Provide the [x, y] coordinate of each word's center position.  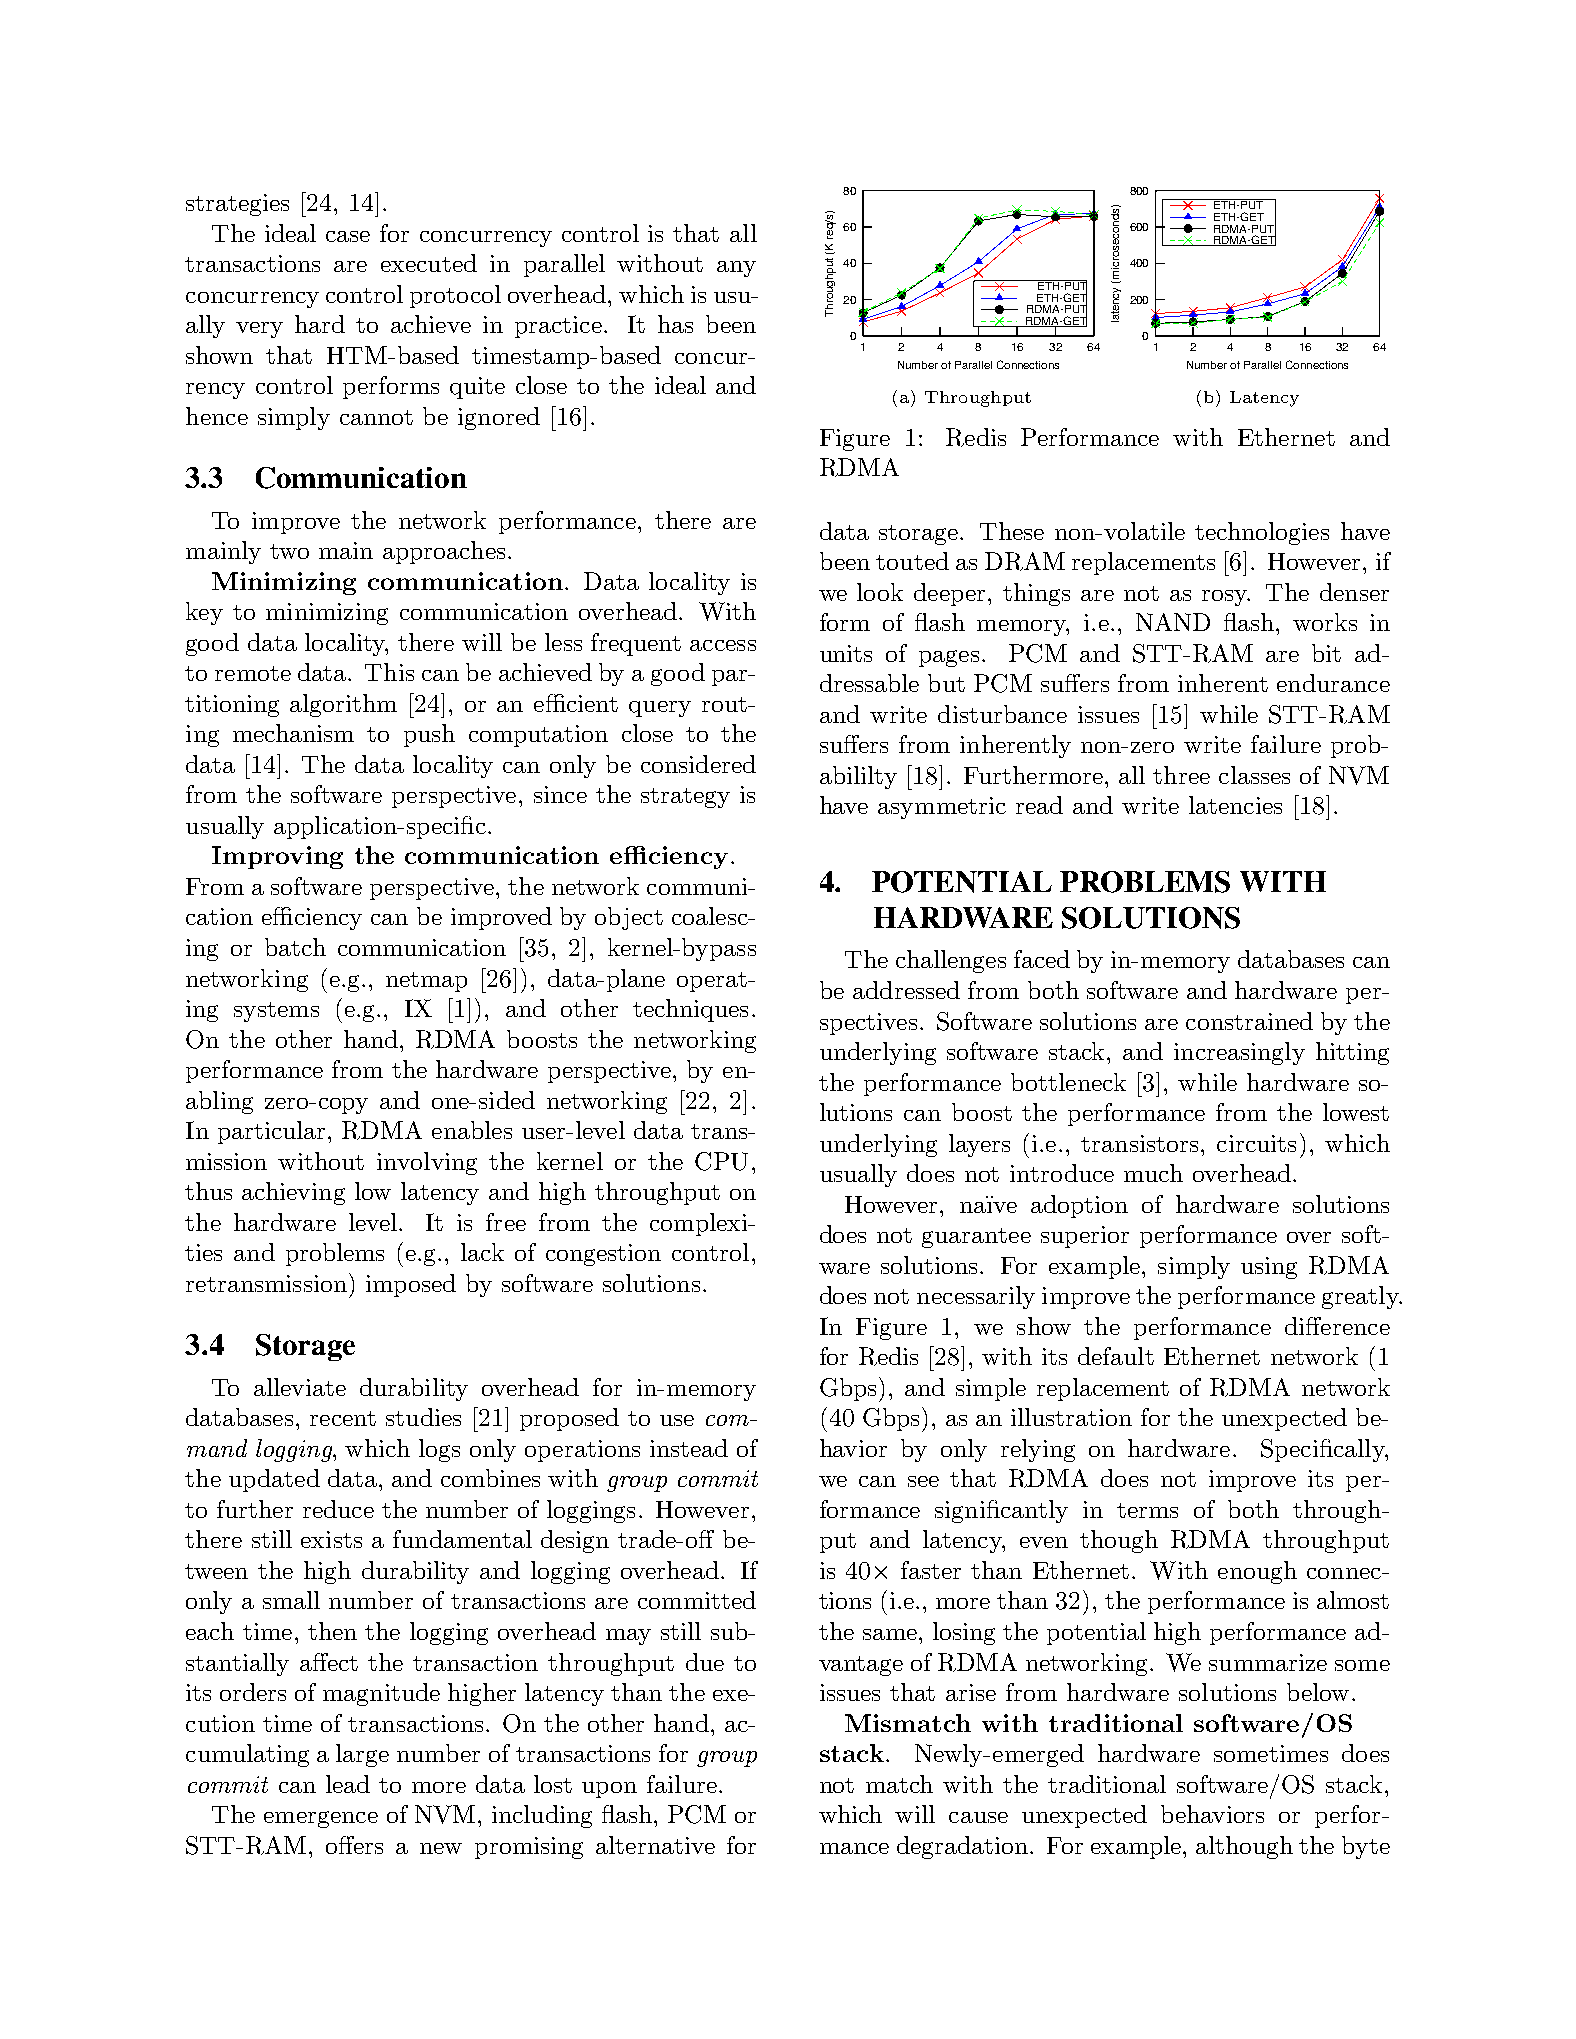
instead [689, 1448]
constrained [1249, 1021]
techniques [690, 1010]
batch [295, 947]
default [1116, 1356]
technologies [1262, 533]
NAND [1173, 622]
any [736, 269]
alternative [655, 1845]
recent [343, 1418]
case [348, 236]
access [723, 645]
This [389, 672]
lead [348, 1784]
